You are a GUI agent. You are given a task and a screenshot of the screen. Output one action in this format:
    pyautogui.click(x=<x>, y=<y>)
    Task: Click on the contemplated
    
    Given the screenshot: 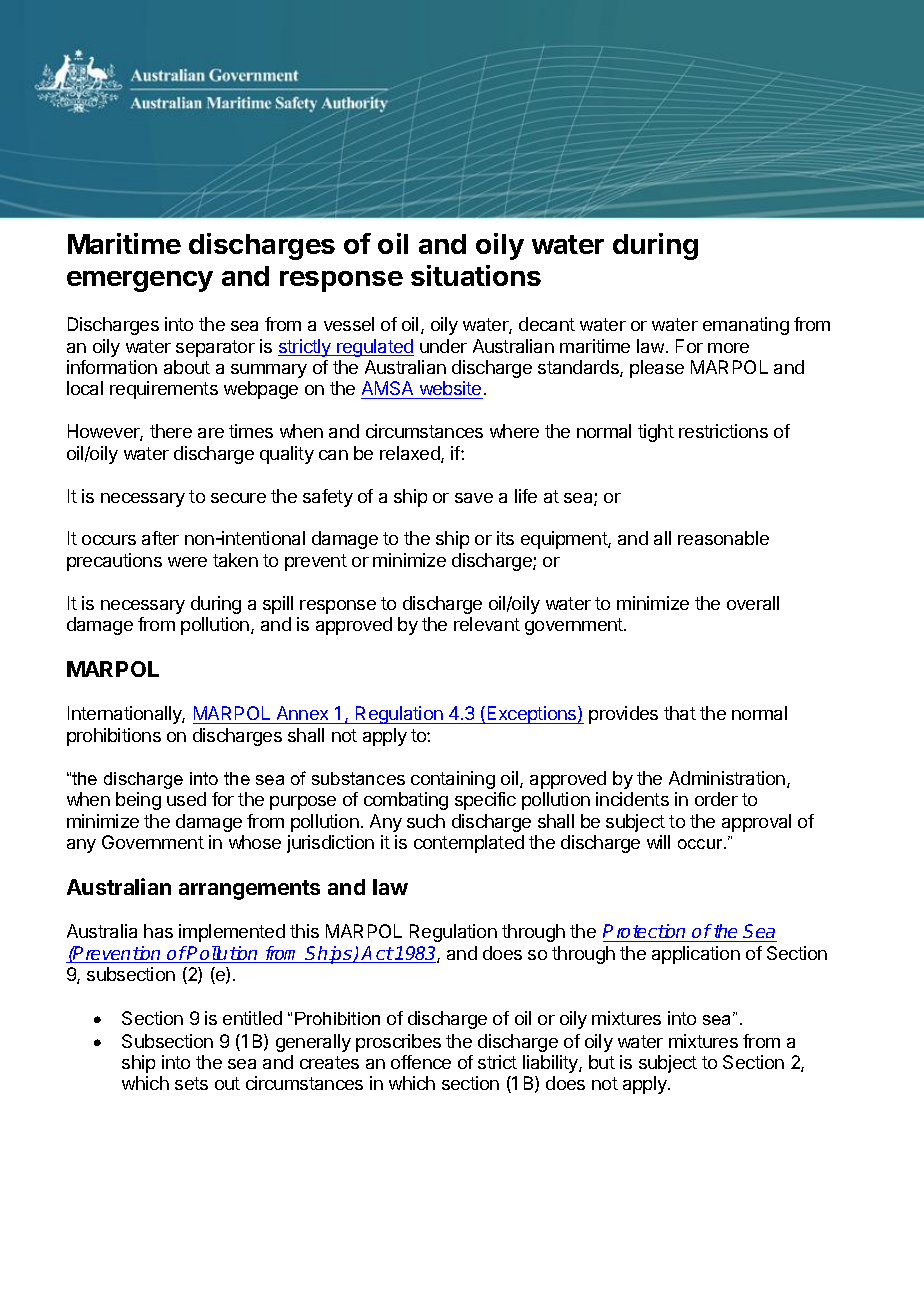 What is the action you would take?
    pyautogui.click(x=469, y=844)
